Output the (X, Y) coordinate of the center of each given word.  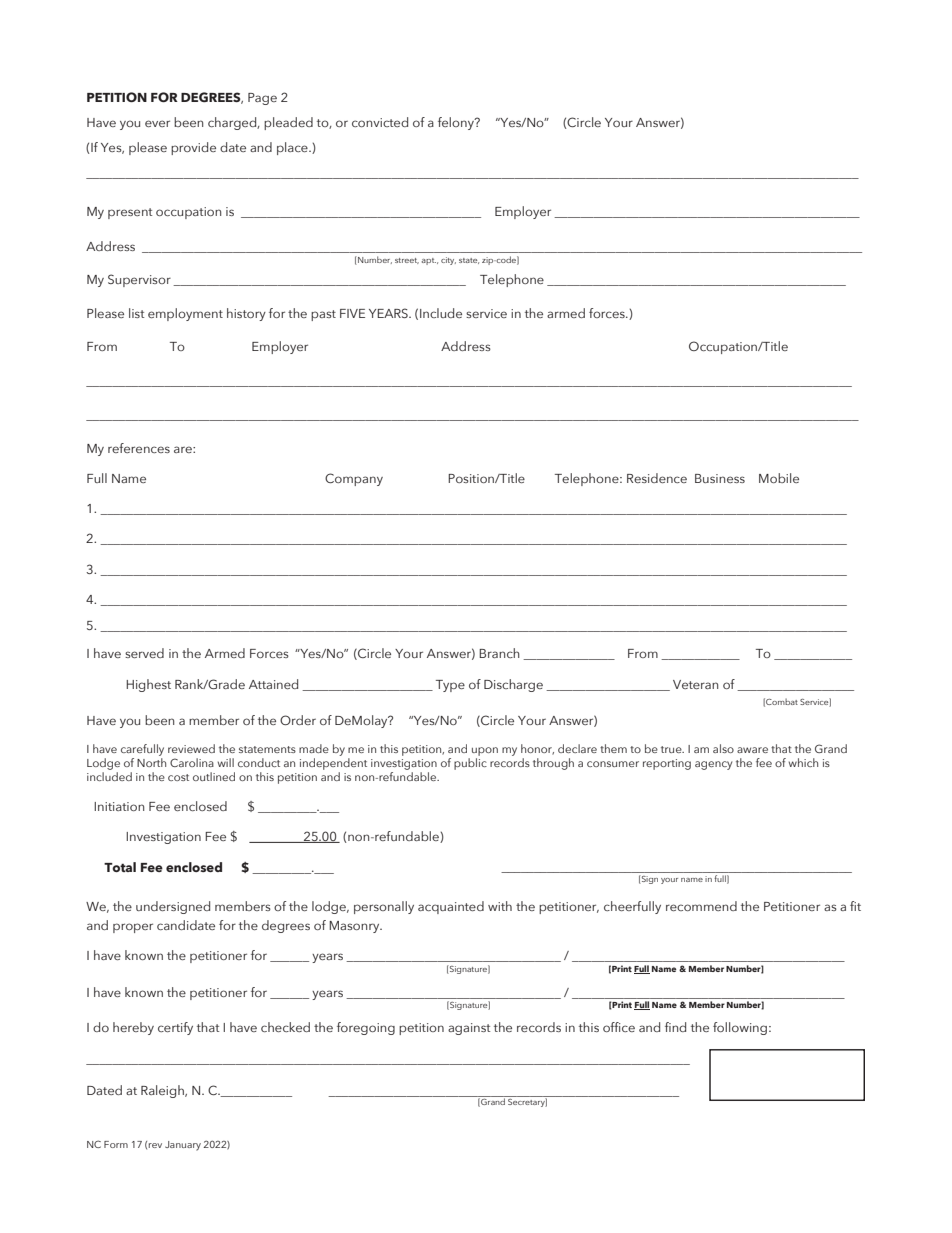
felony (457, 123)
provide (193, 148)
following (740, 1028)
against (469, 1029)
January (183, 1146)
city (448, 261)
